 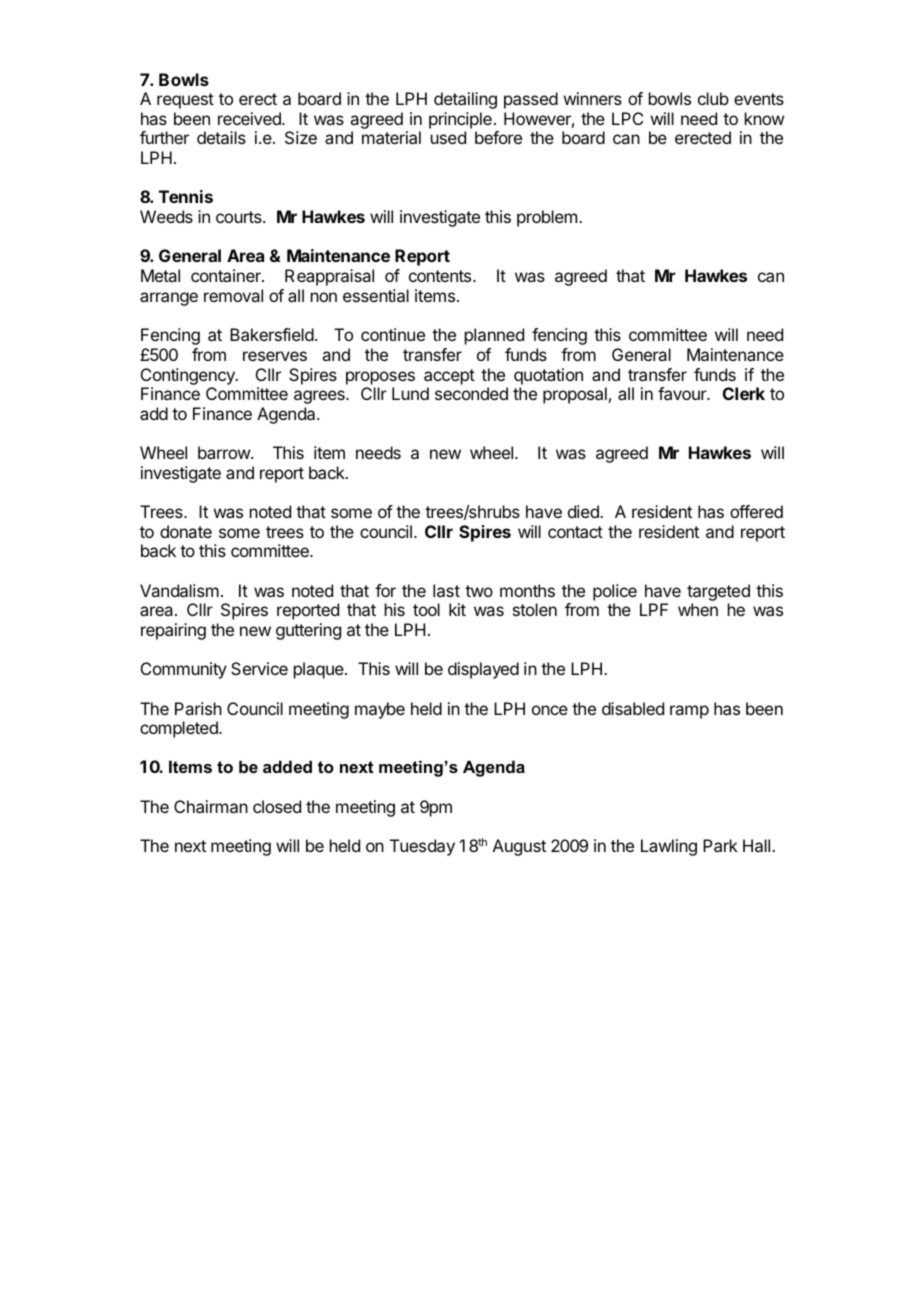 What do you see at coordinates (211, 806) in the screenshot?
I see `Chairman` at bounding box center [211, 806].
